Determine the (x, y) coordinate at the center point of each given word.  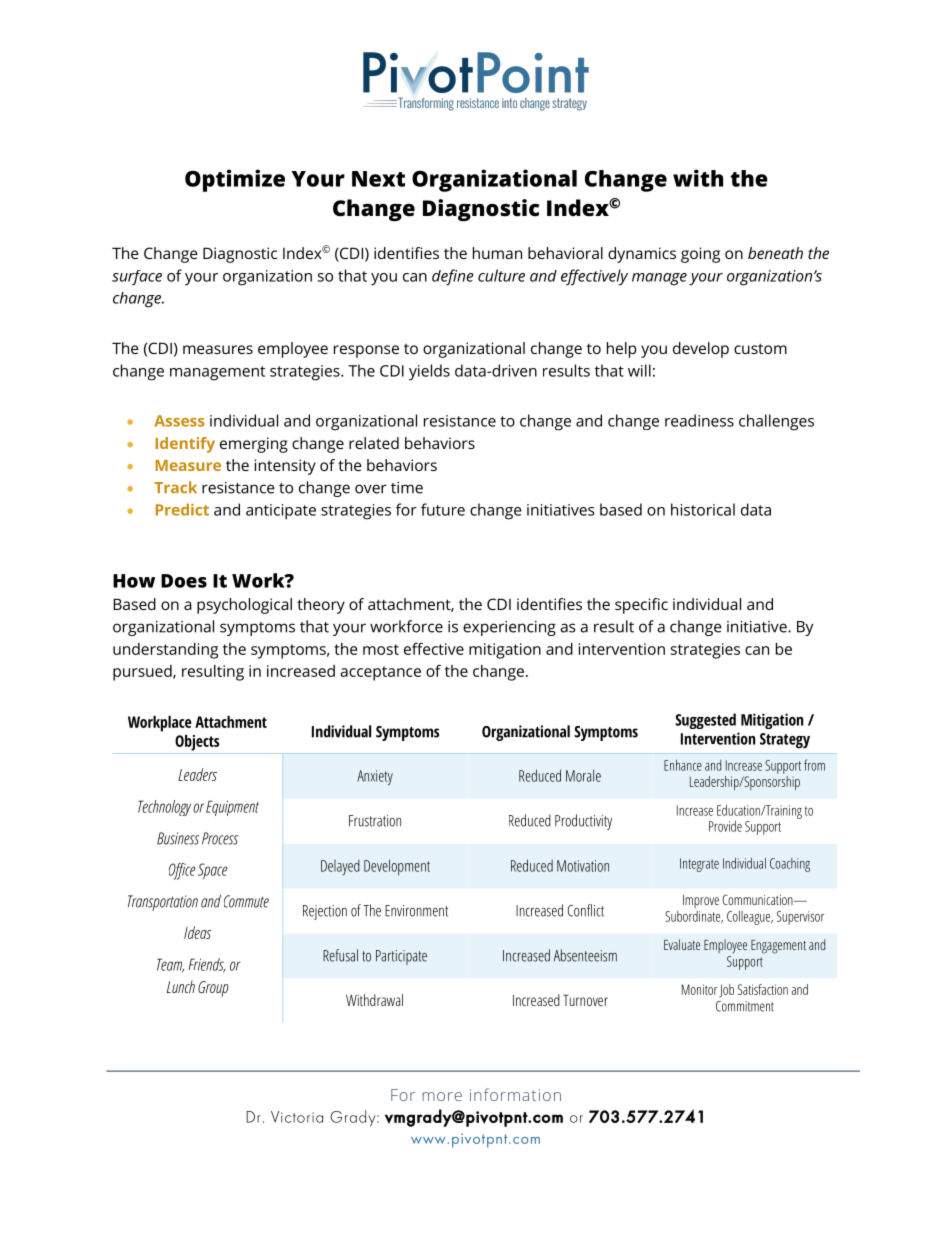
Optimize (235, 180)
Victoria (297, 1117)
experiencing (509, 628)
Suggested (705, 721)
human (497, 253)
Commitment (745, 1006)
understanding (165, 651)
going (700, 255)
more (442, 1096)
